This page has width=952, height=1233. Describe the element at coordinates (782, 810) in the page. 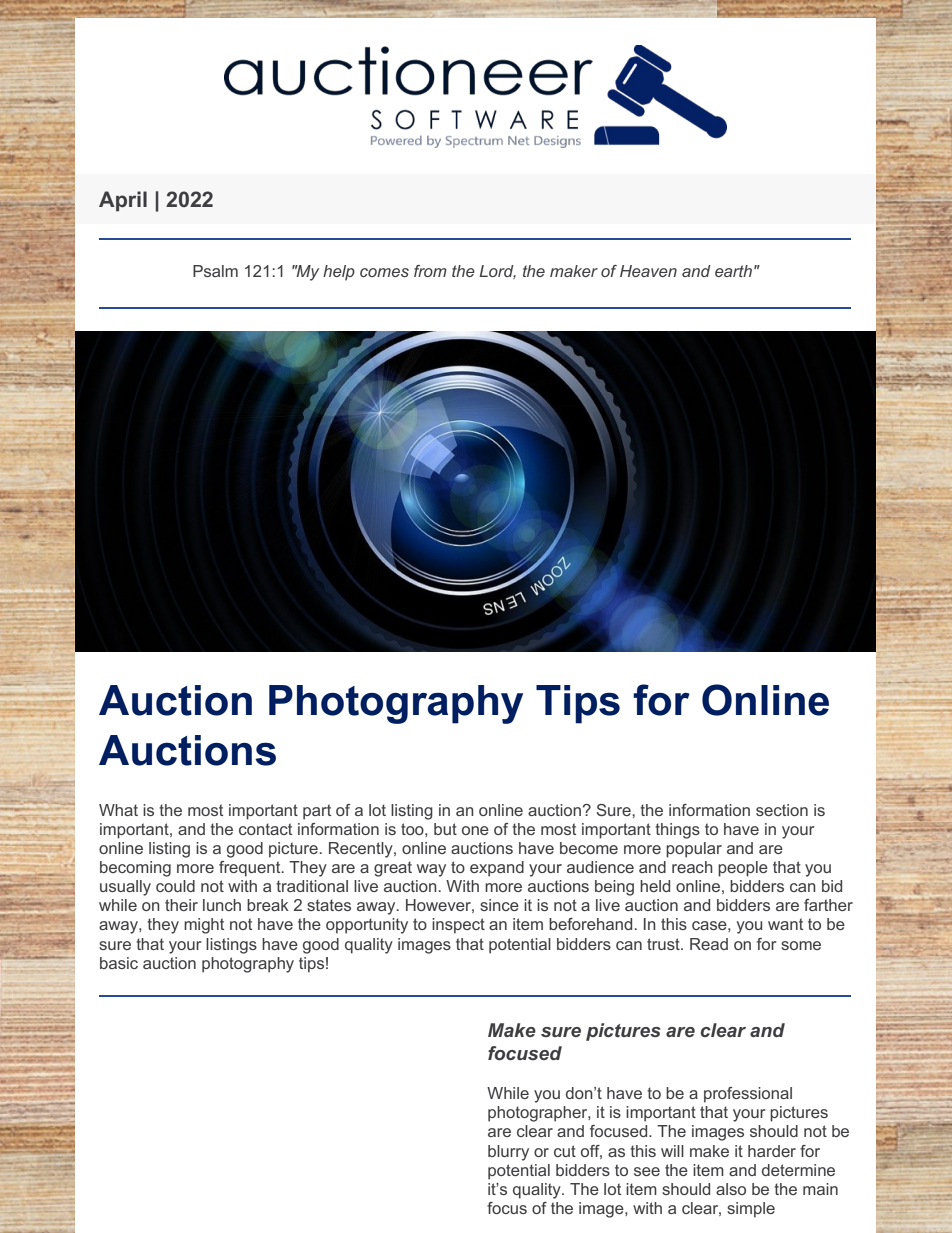

I see `section` at that location.
